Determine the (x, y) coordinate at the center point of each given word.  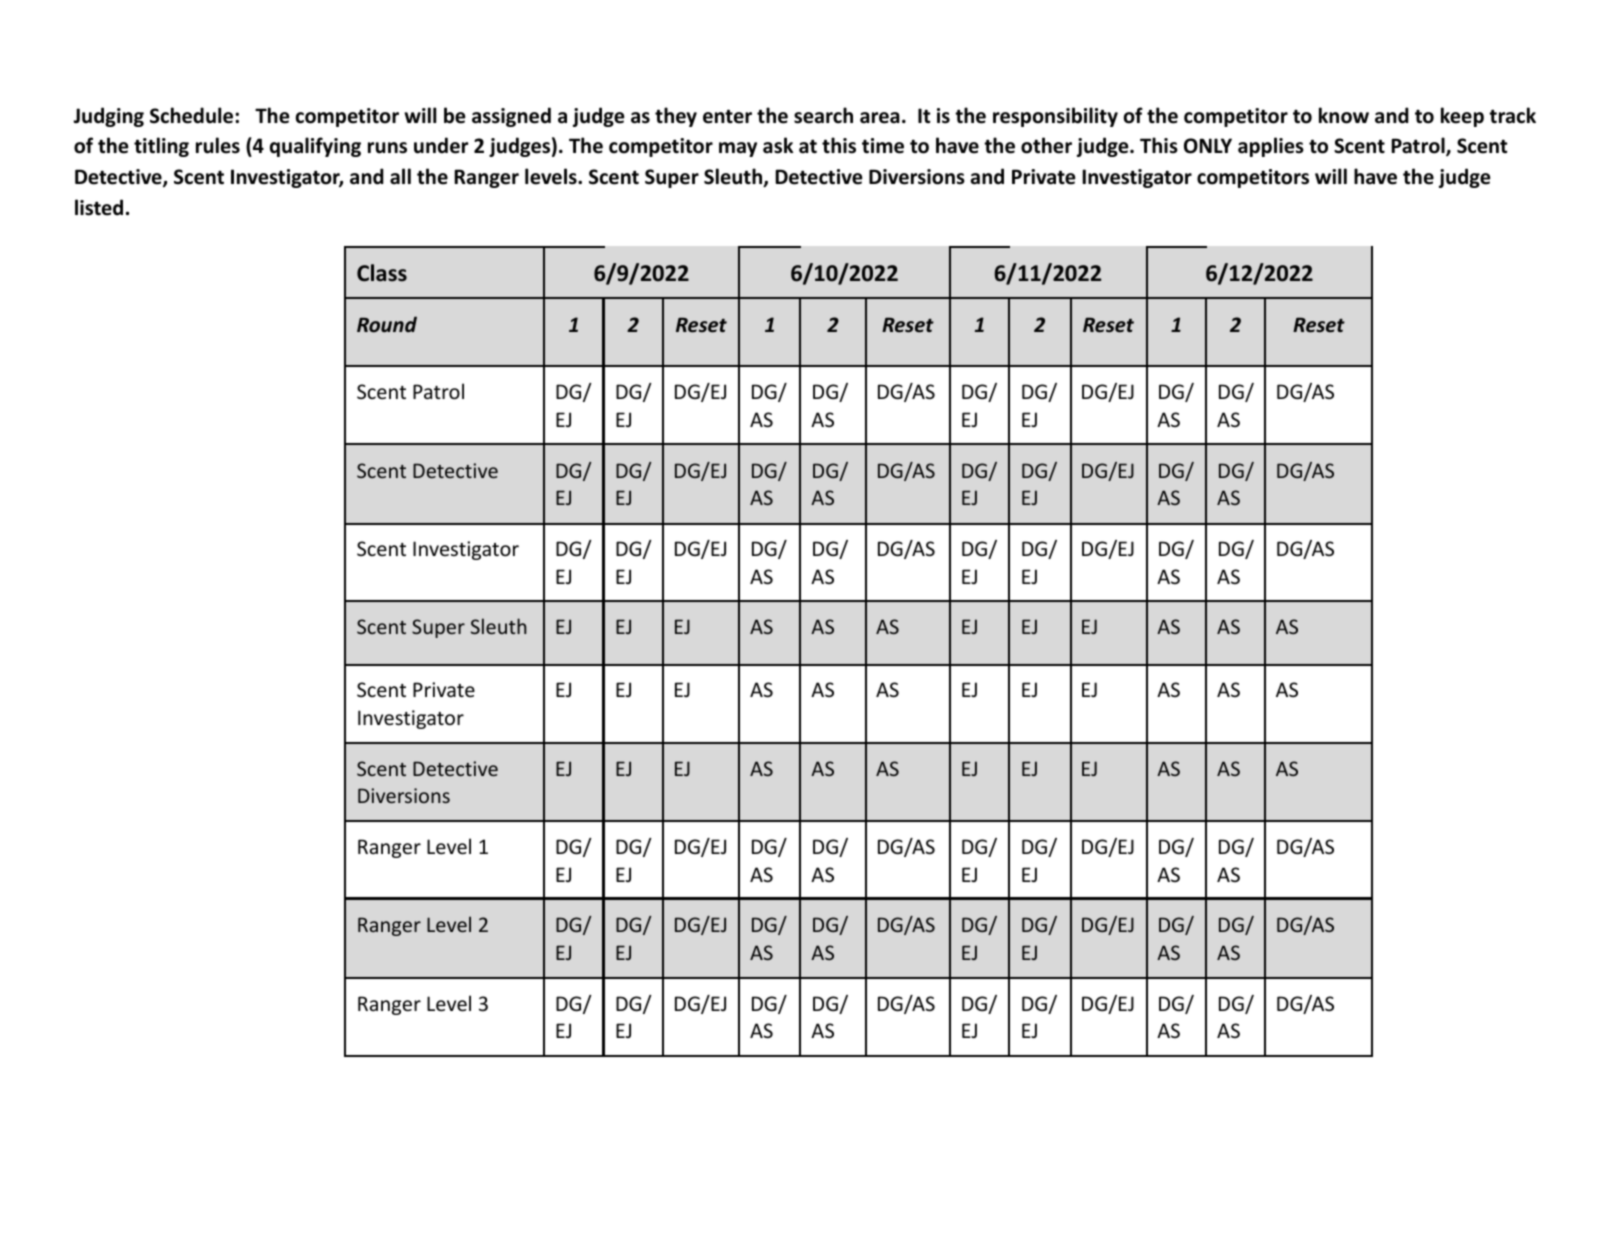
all (400, 176)
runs (387, 148)
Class (382, 273)
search (823, 115)
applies (1271, 147)
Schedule (193, 115)
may (738, 149)
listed (99, 207)
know (1344, 115)
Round (387, 324)
